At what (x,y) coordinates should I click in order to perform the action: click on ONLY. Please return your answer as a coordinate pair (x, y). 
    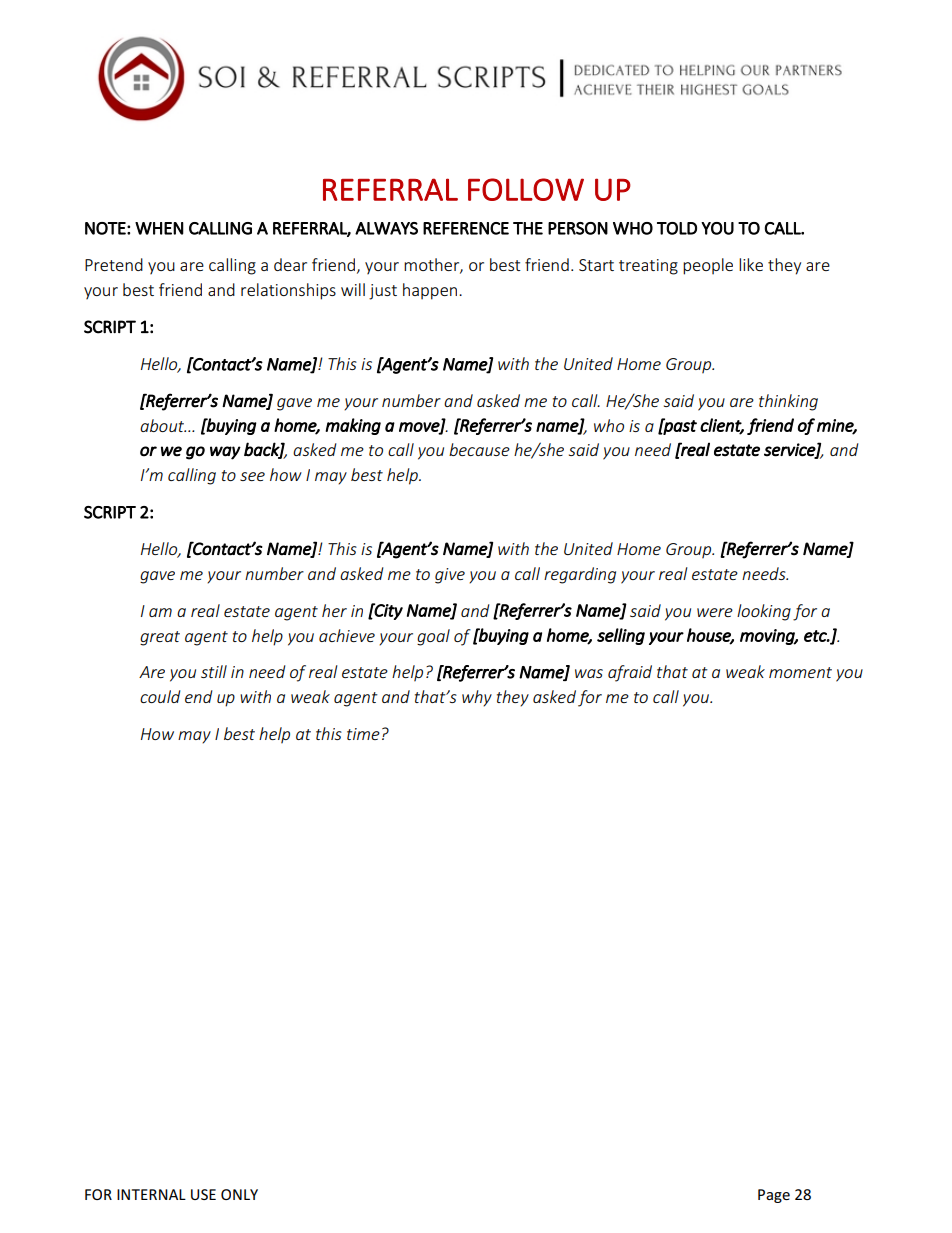
    Looking at the image, I should click on (239, 1194).
